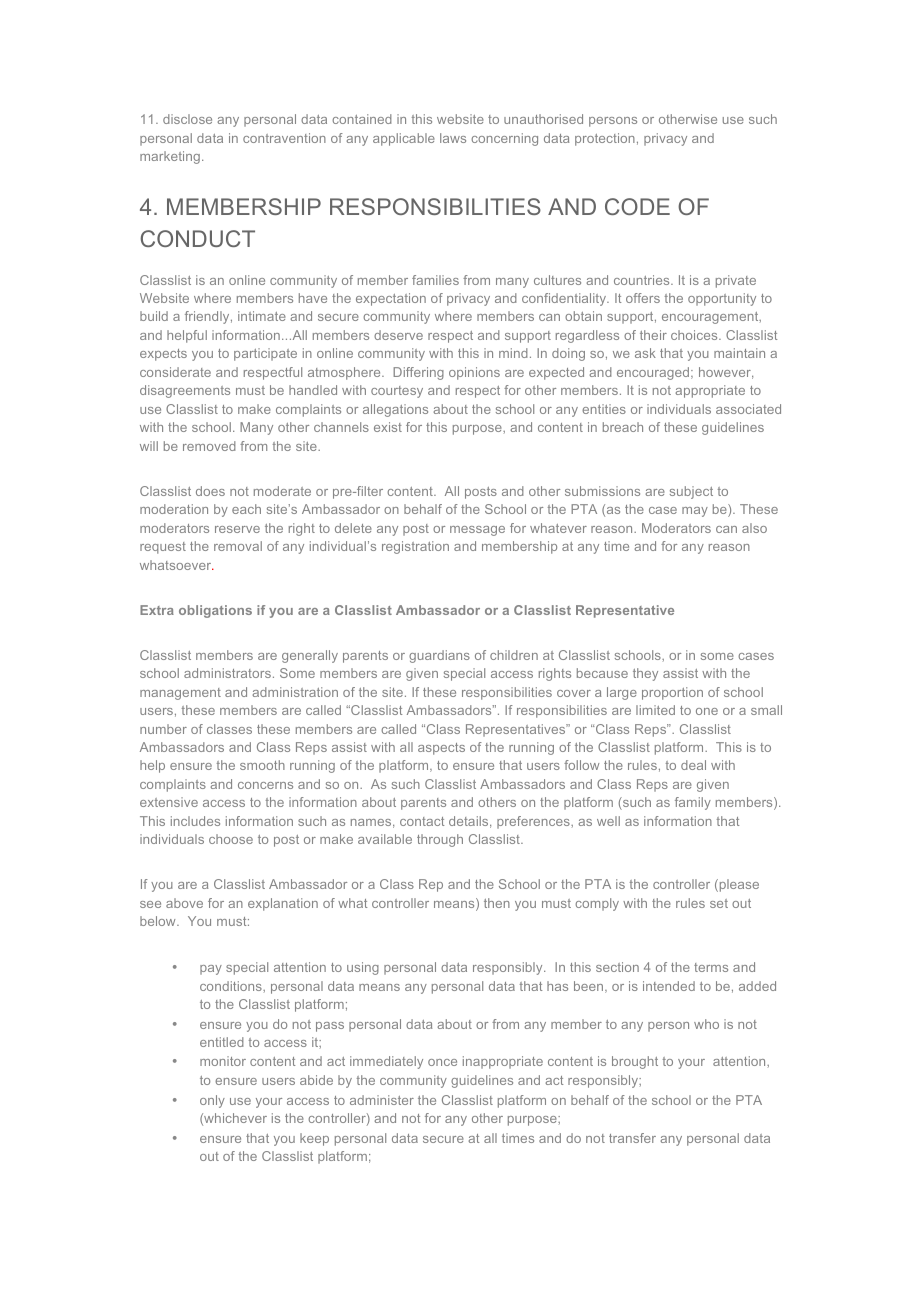 The image size is (924, 1308). I want to click on subject, so click(691, 492).
